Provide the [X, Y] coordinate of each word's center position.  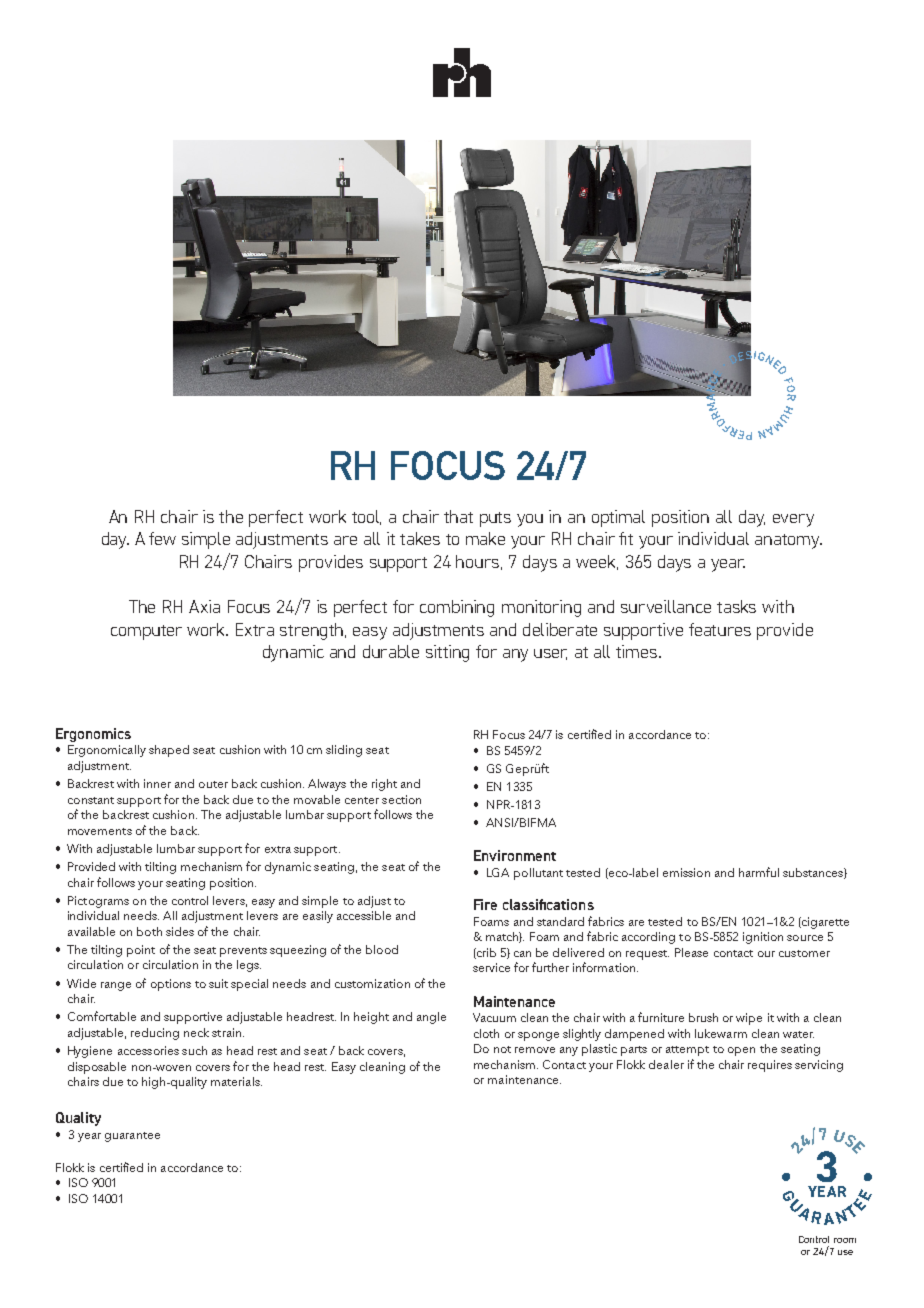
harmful [759, 872]
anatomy [788, 541]
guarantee [132, 1137]
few [162, 538]
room [845, 1240]
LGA [498, 872]
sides [180, 931]
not [502, 1049]
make [485, 538]
